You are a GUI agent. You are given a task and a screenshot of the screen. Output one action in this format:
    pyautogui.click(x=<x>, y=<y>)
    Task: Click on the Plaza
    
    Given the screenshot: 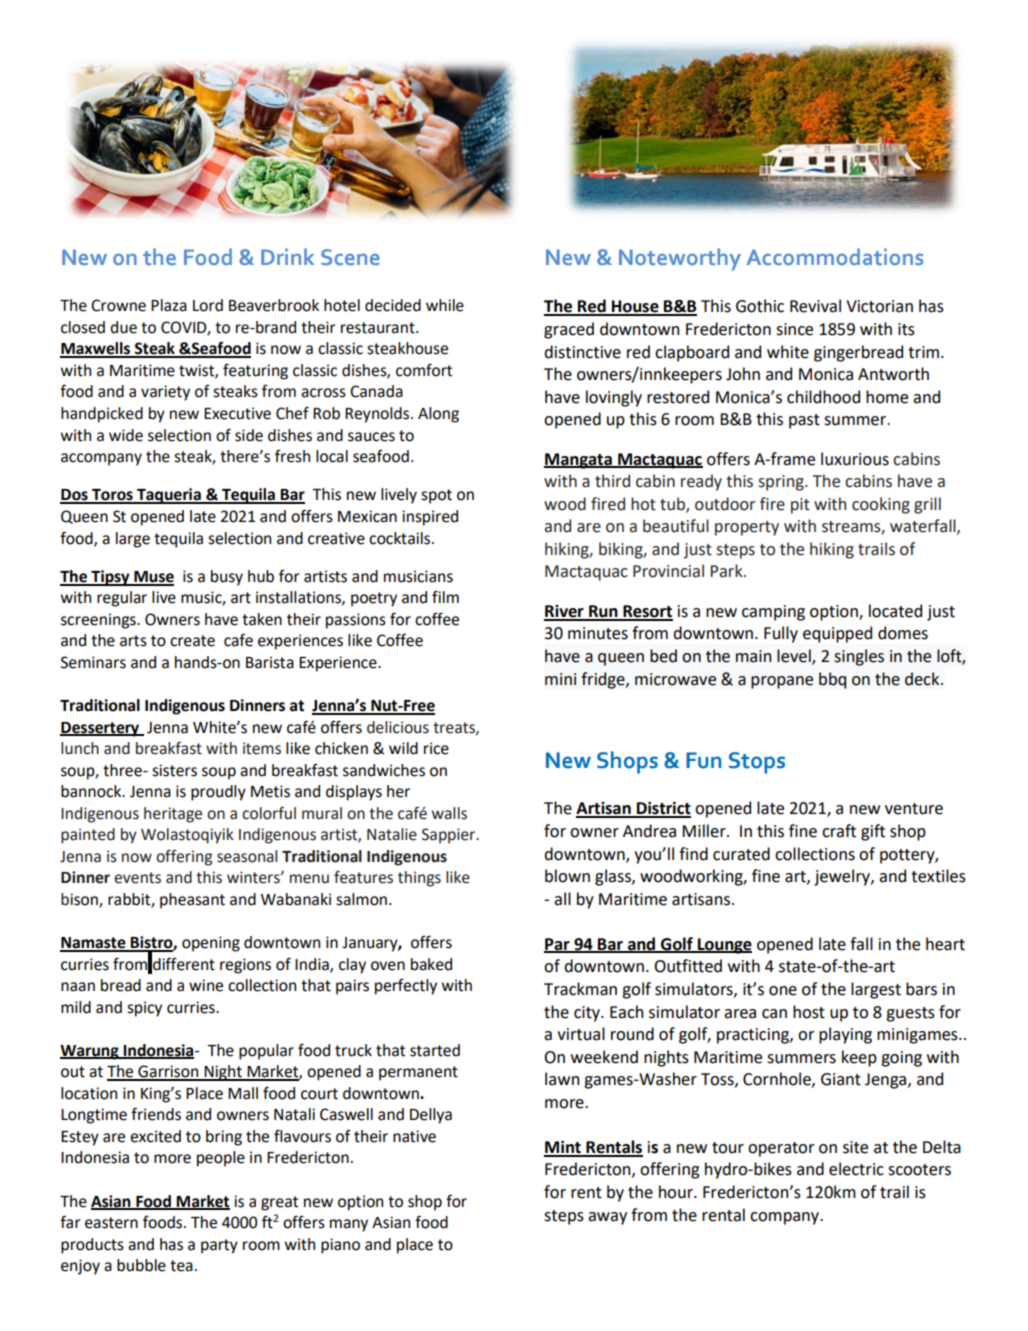 What is the action you would take?
    pyautogui.click(x=169, y=305)
